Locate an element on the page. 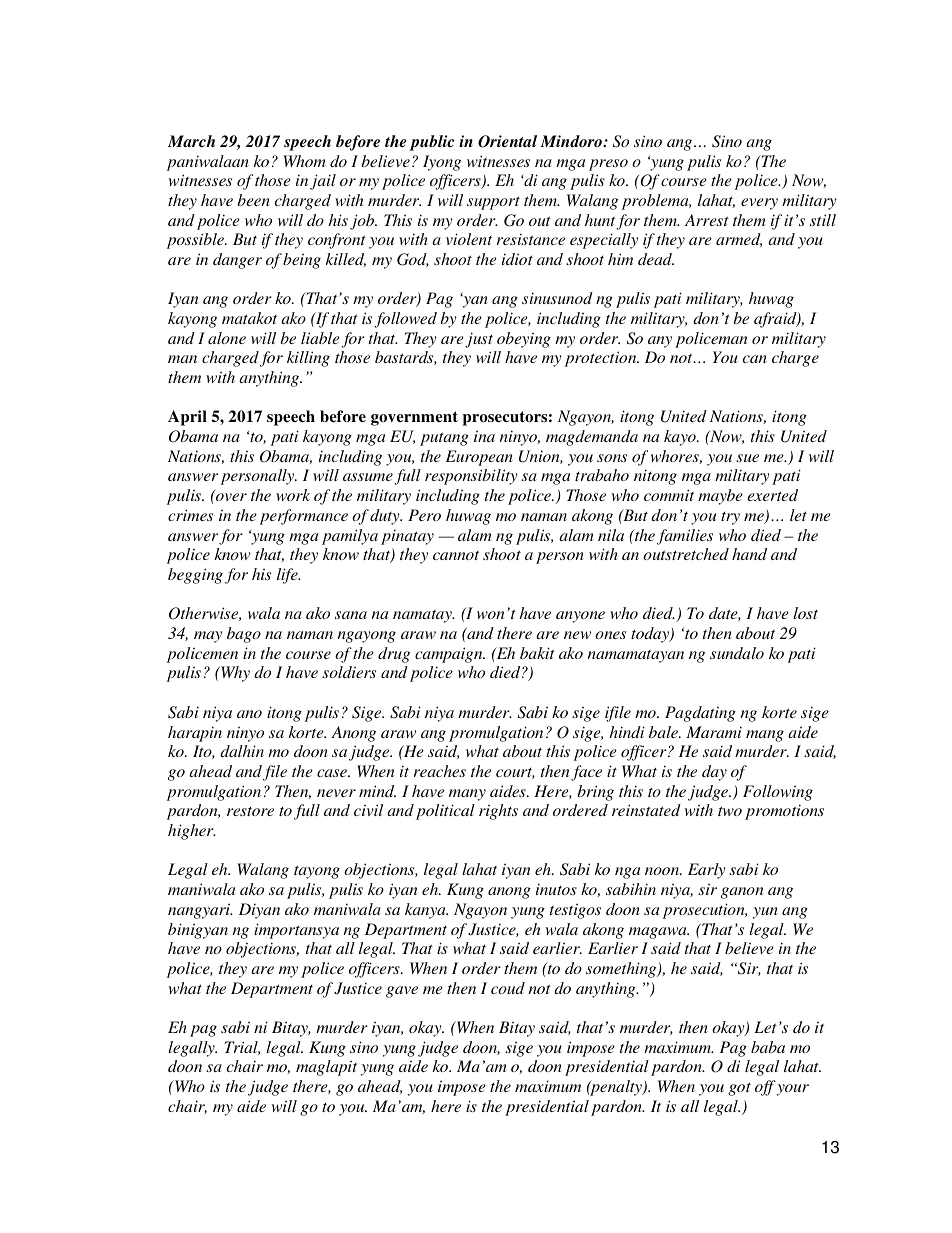 This image has width=952, height=1233. been is located at coordinates (254, 200).
